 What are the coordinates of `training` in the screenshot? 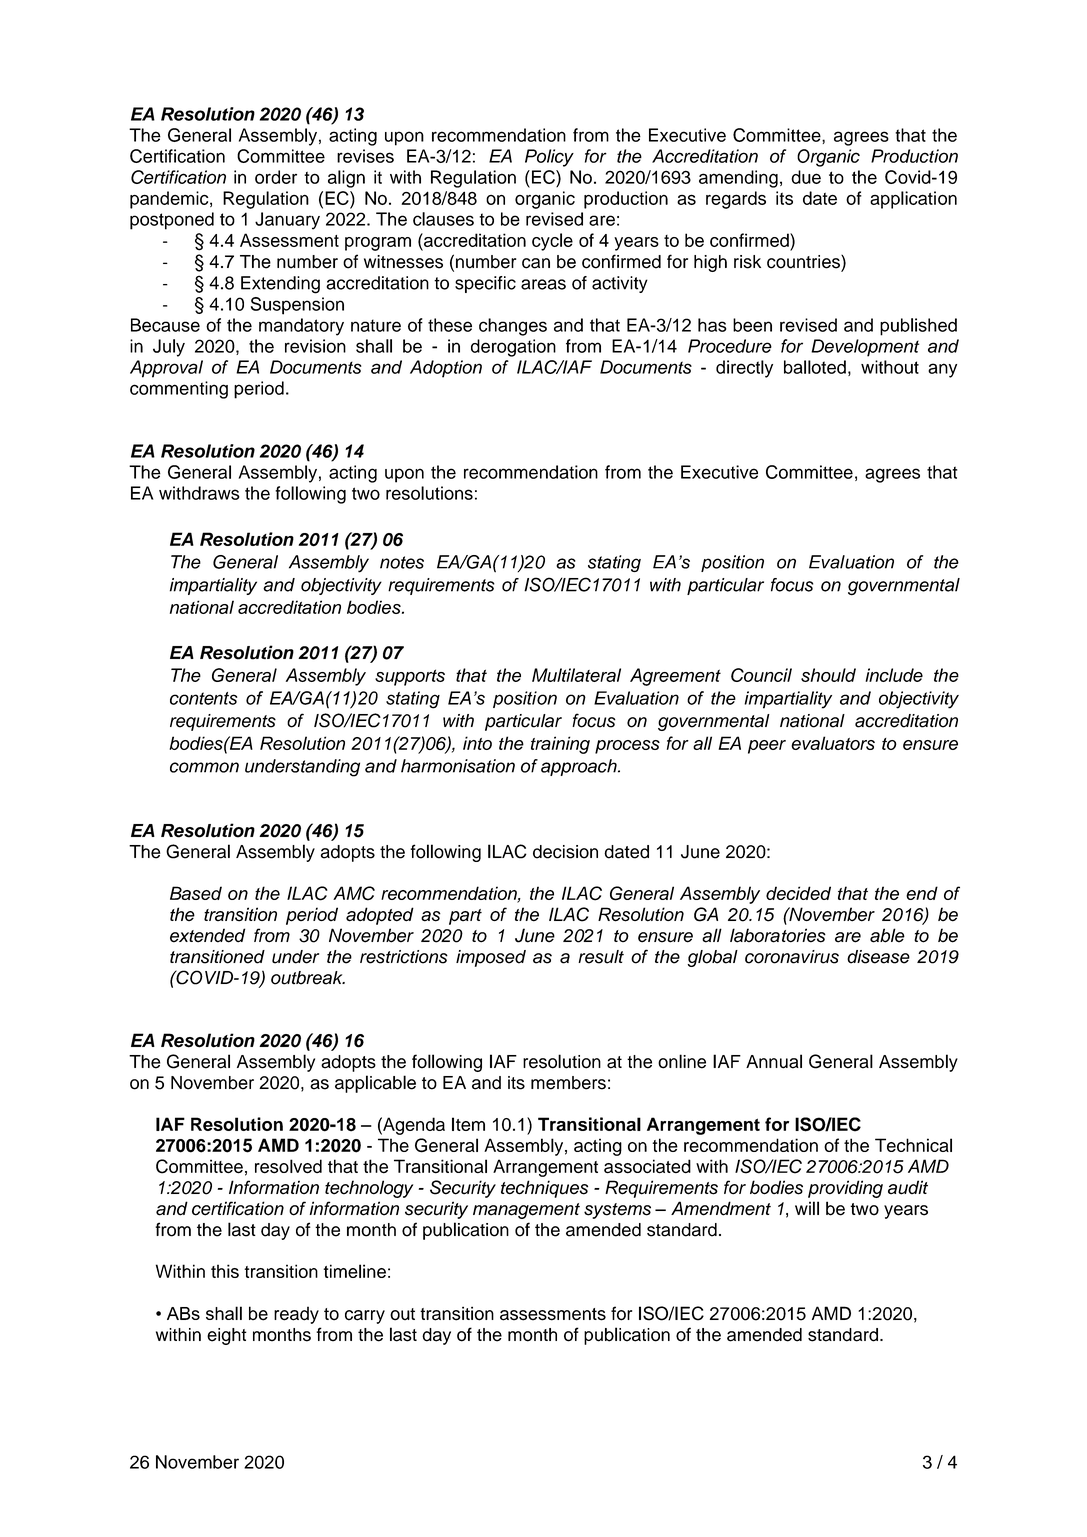 It's located at (560, 745).
